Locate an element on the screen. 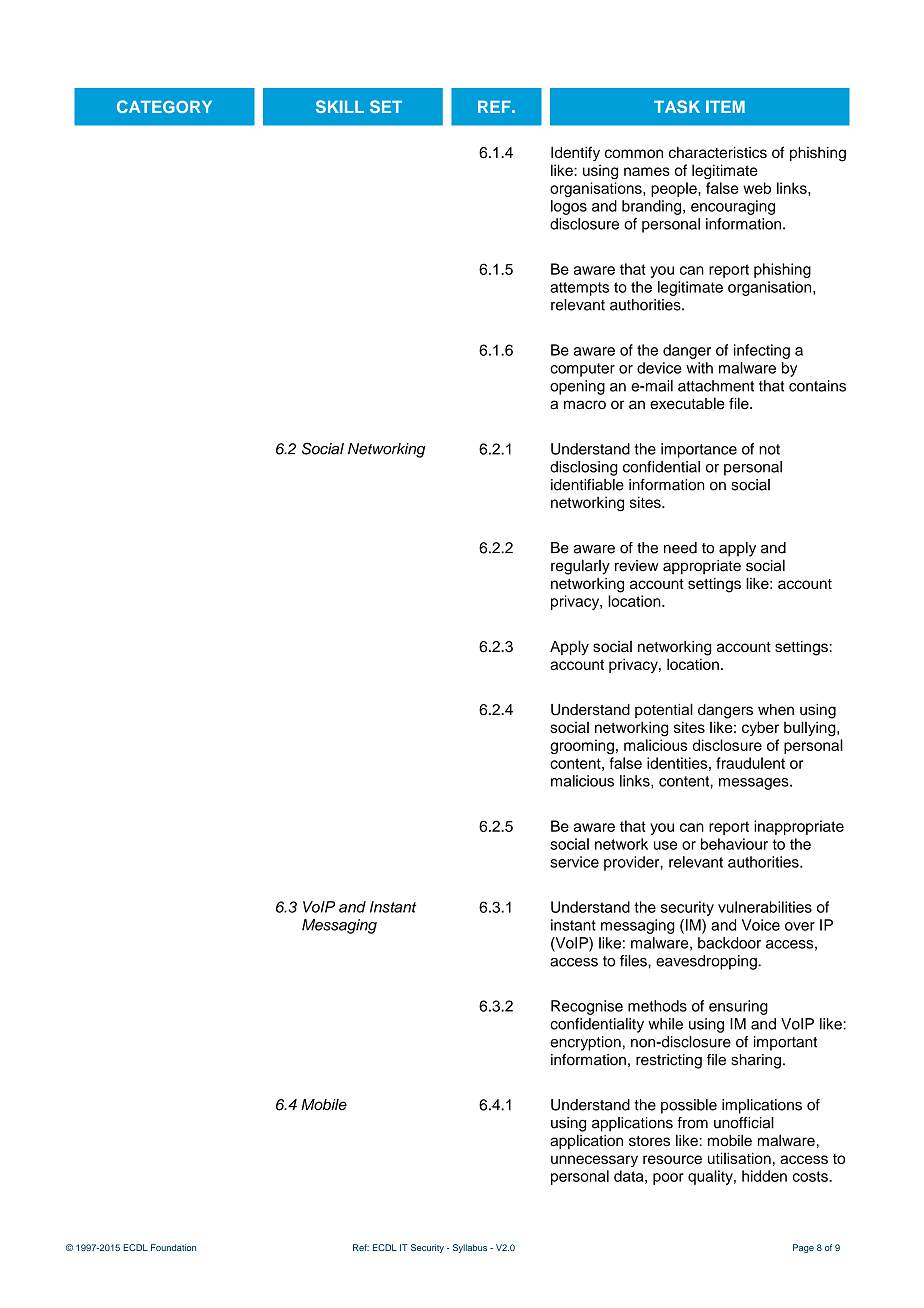  Identify is located at coordinates (575, 153).
